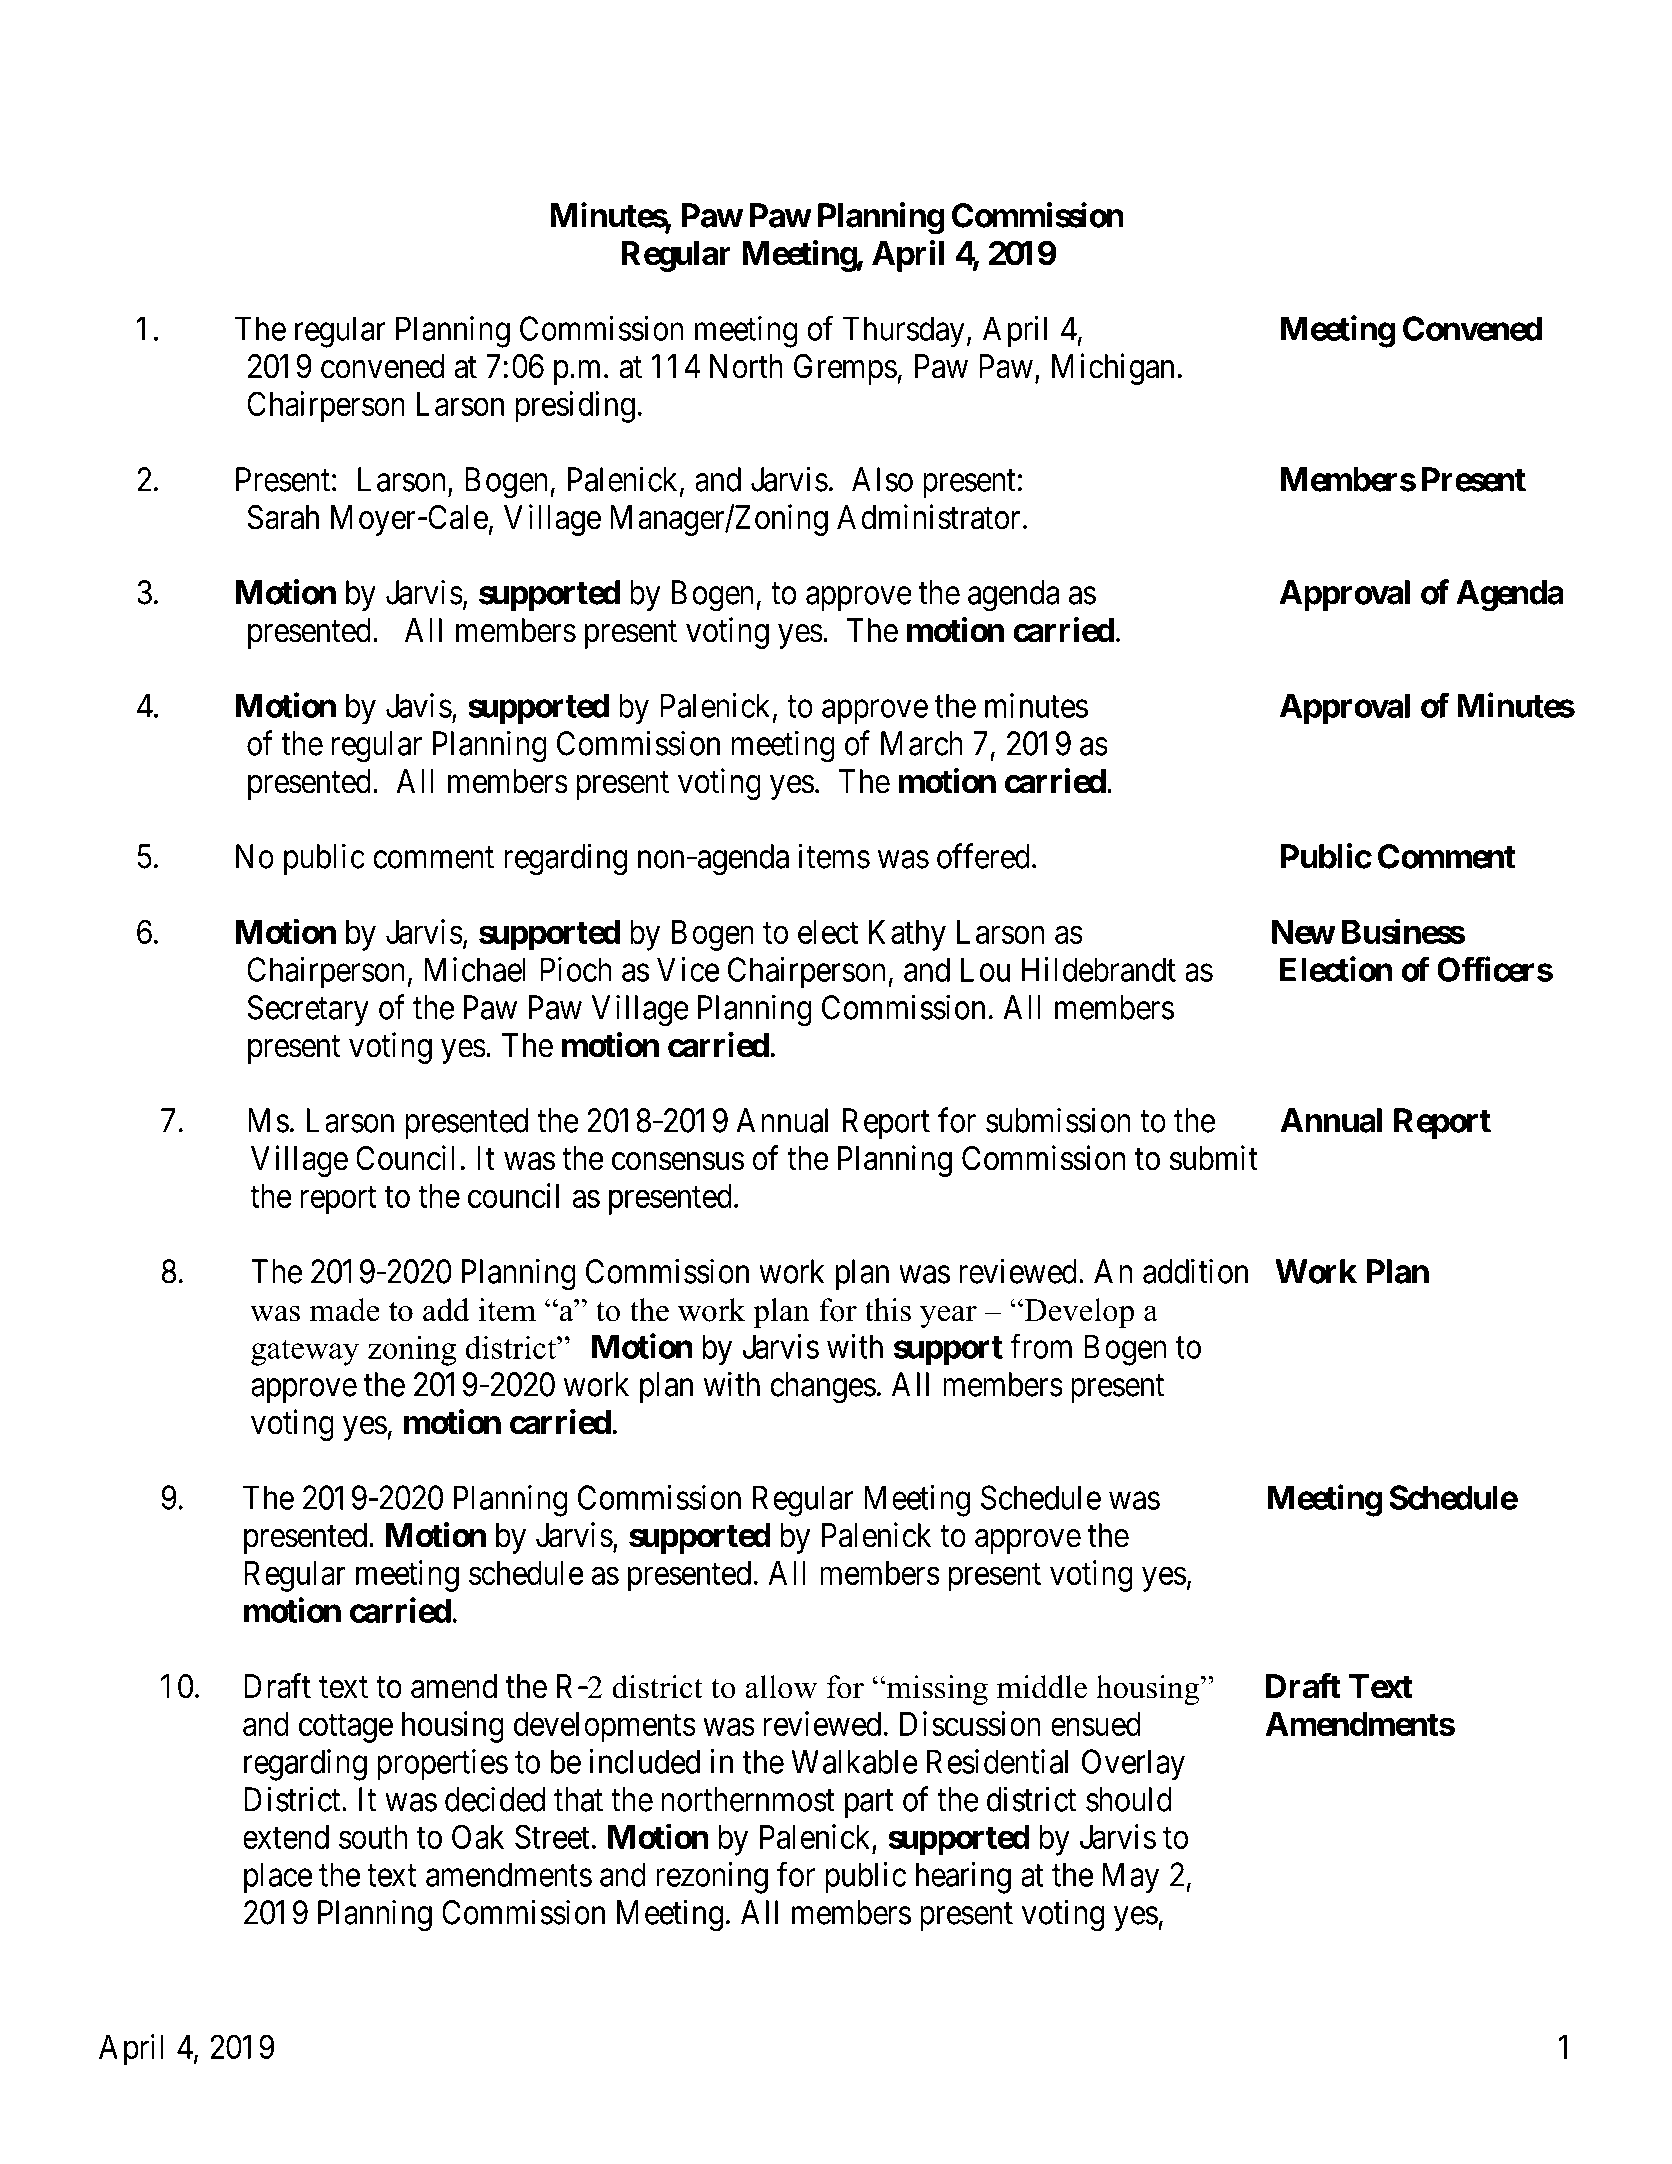 Image resolution: width=1672 pixels, height=2164 pixels. Describe the element at coordinates (869, 1804) in the screenshot. I see `part` at that location.
